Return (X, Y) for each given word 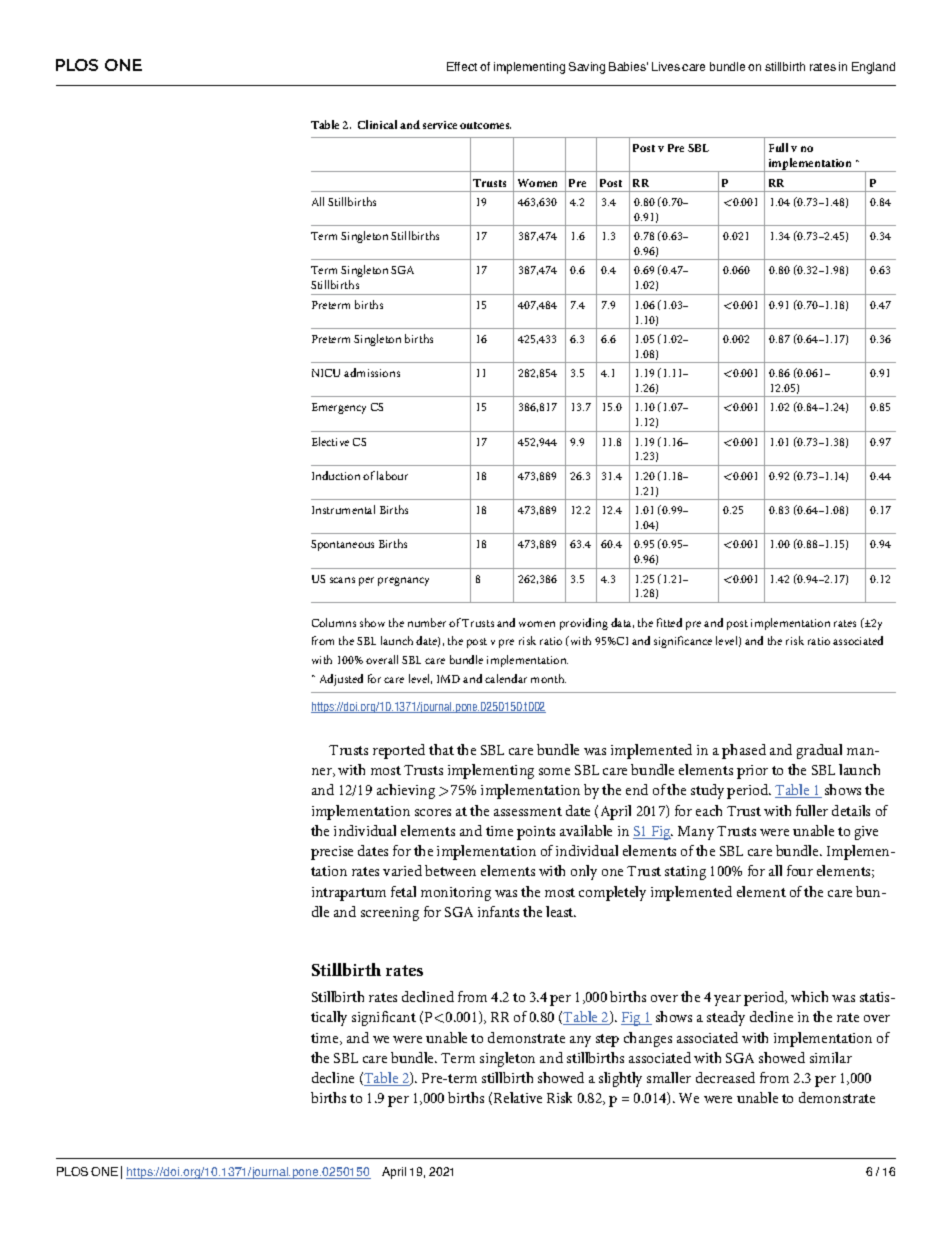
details (851, 810)
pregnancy (403, 581)
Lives (666, 66)
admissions (372, 372)
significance (683, 642)
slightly (620, 1079)
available (586, 830)
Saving (587, 68)
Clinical (377, 124)
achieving (406, 791)
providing (584, 624)
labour (392, 475)
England (873, 68)
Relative (518, 1097)
